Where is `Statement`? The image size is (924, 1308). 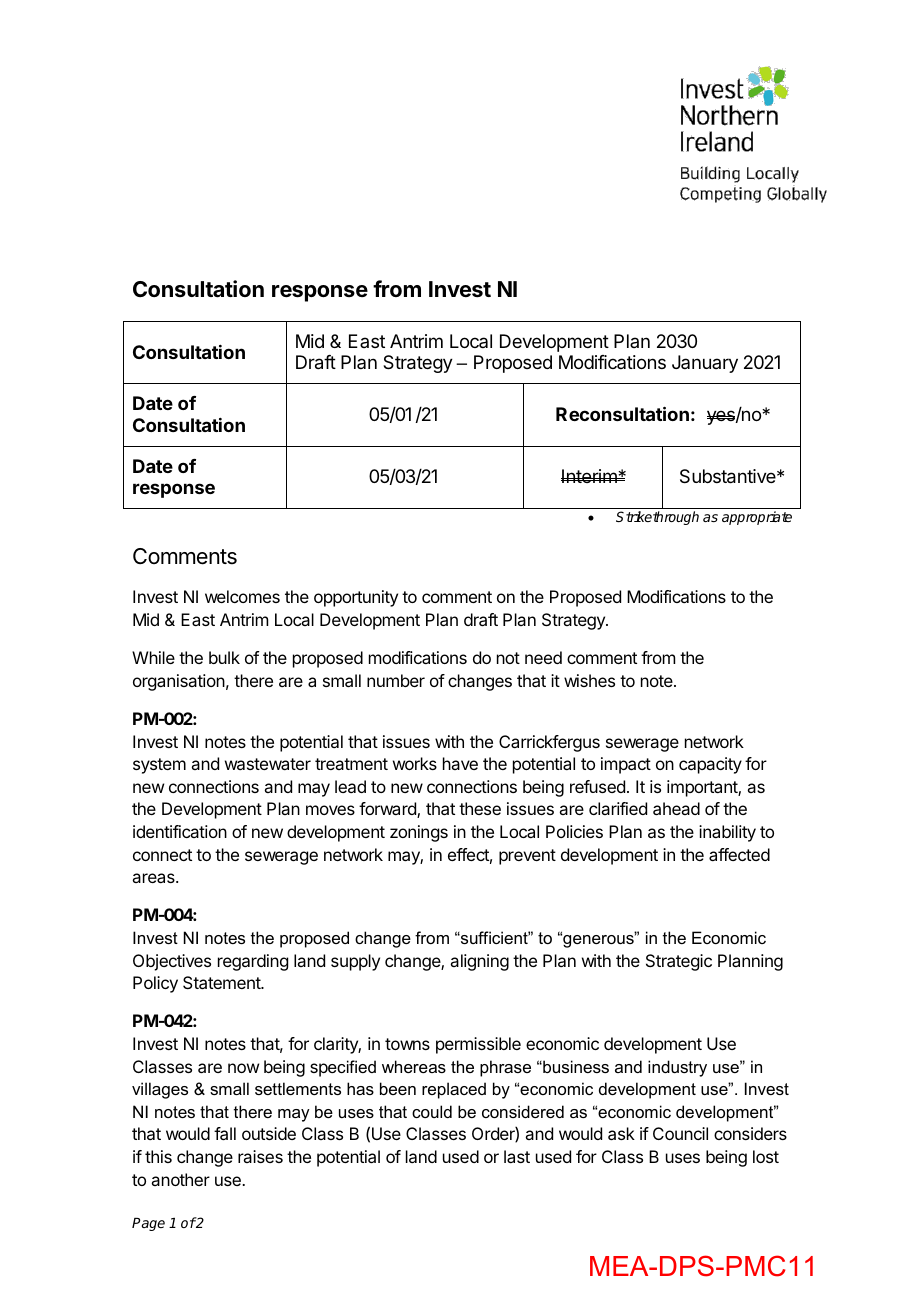 Statement is located at coordinates (222, 982).
